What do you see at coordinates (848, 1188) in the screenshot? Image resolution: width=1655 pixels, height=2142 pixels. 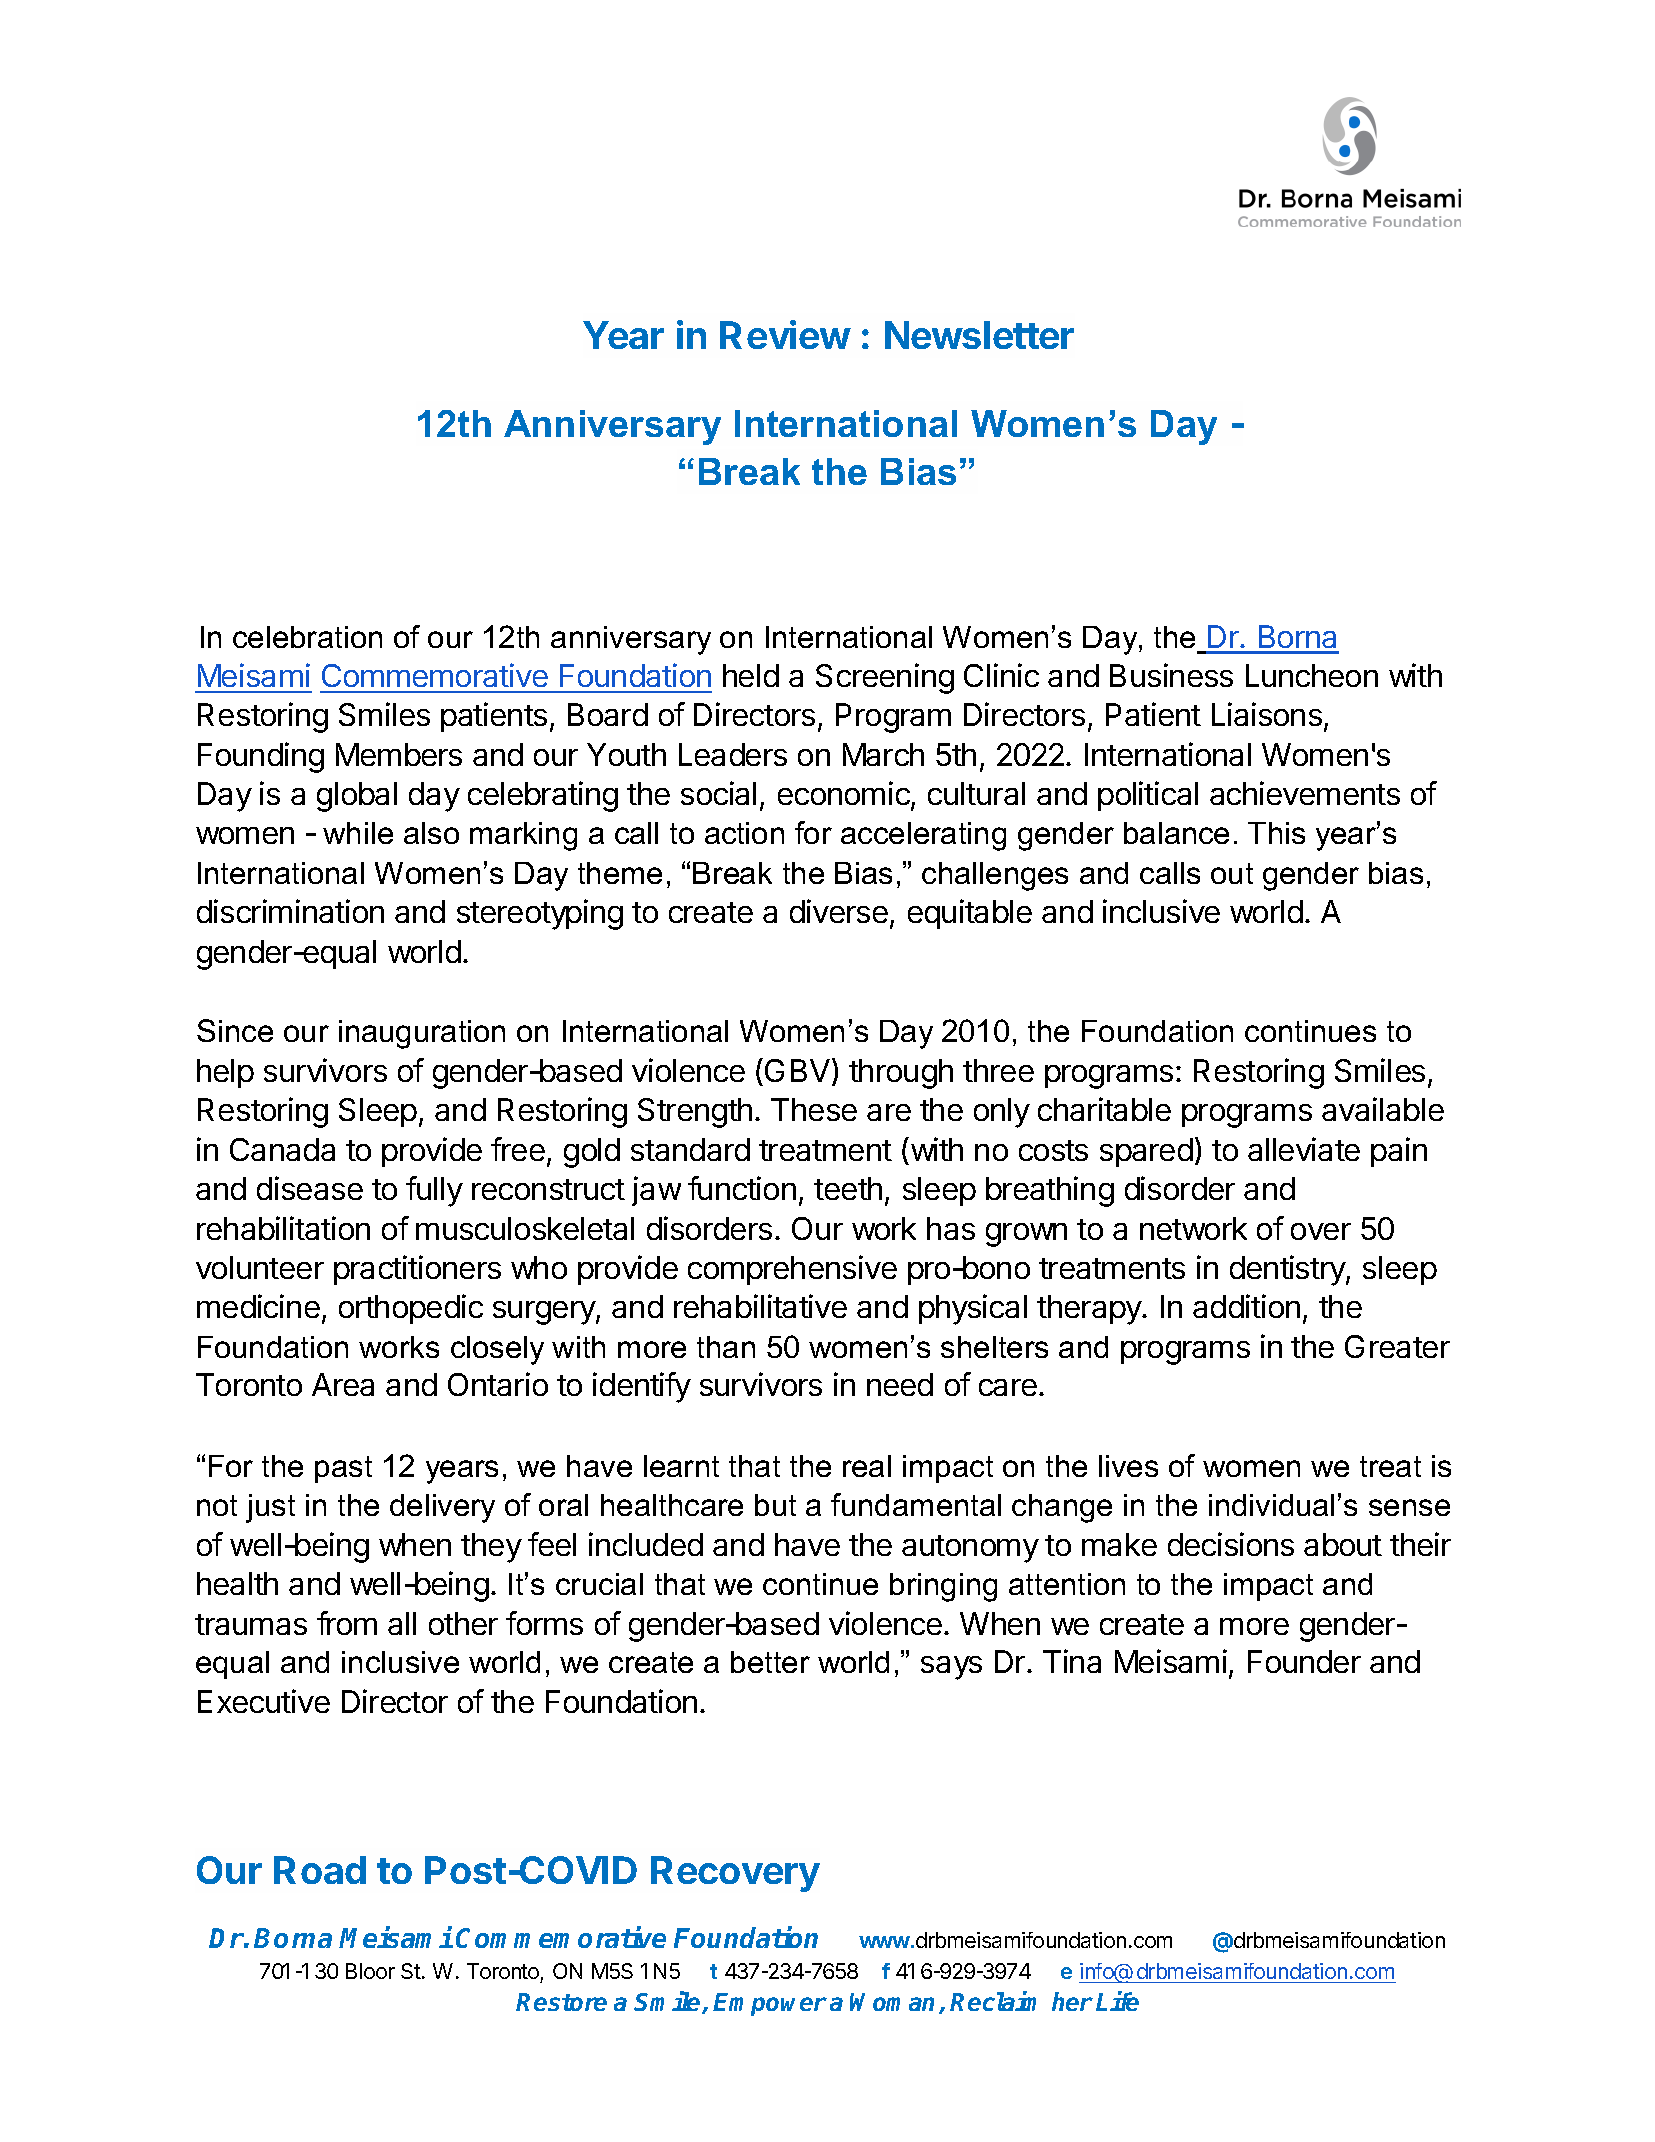 I see `teeth` at bounding box center [848, 1188].
